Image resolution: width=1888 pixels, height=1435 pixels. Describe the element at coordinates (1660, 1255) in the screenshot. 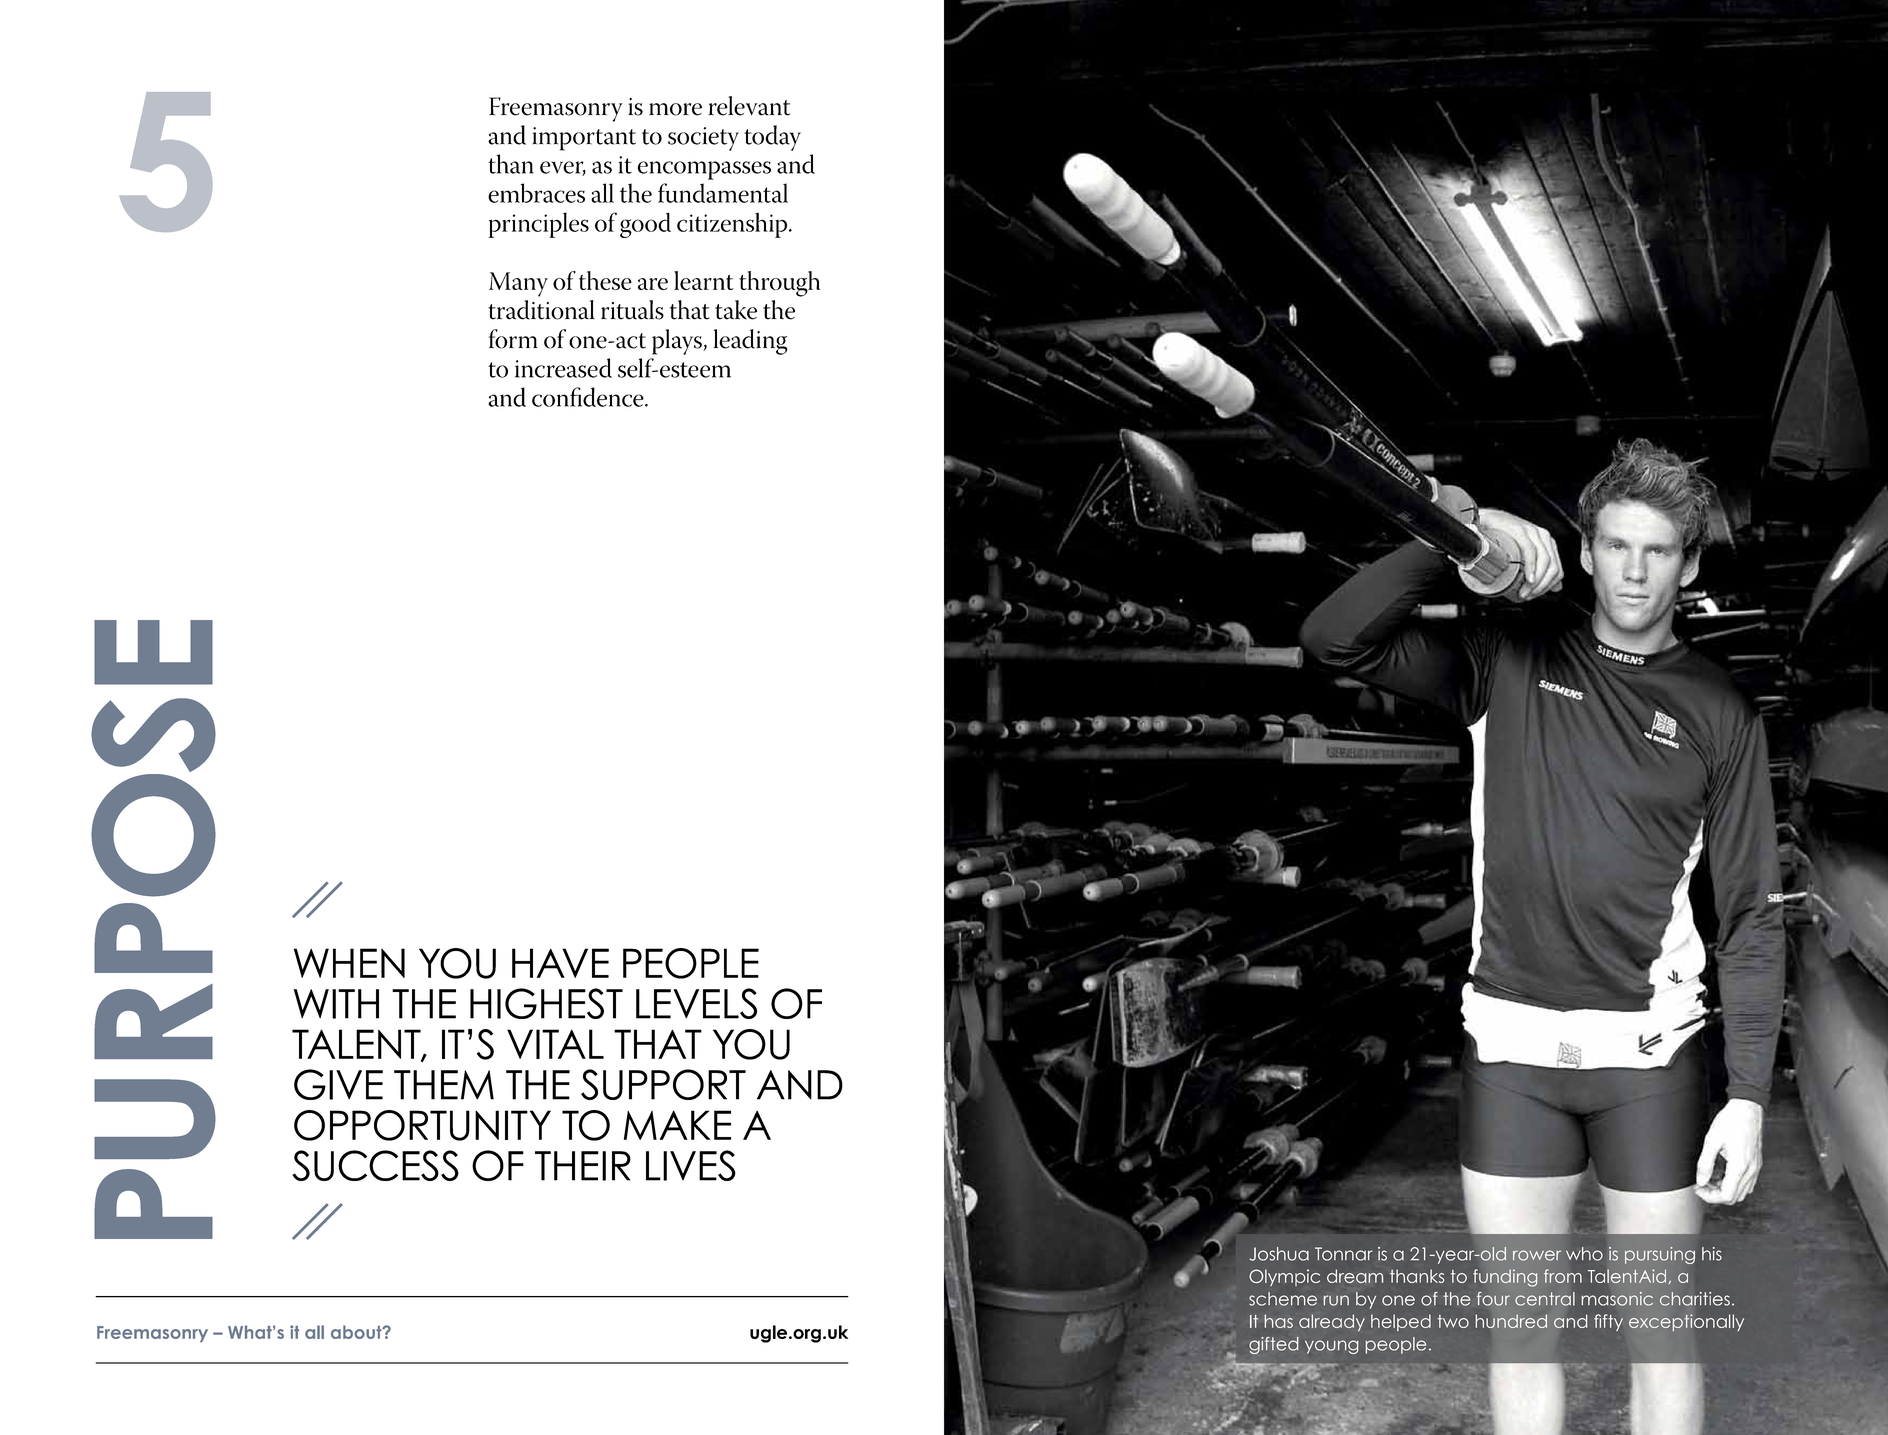

I see `pursuing` at that location.
